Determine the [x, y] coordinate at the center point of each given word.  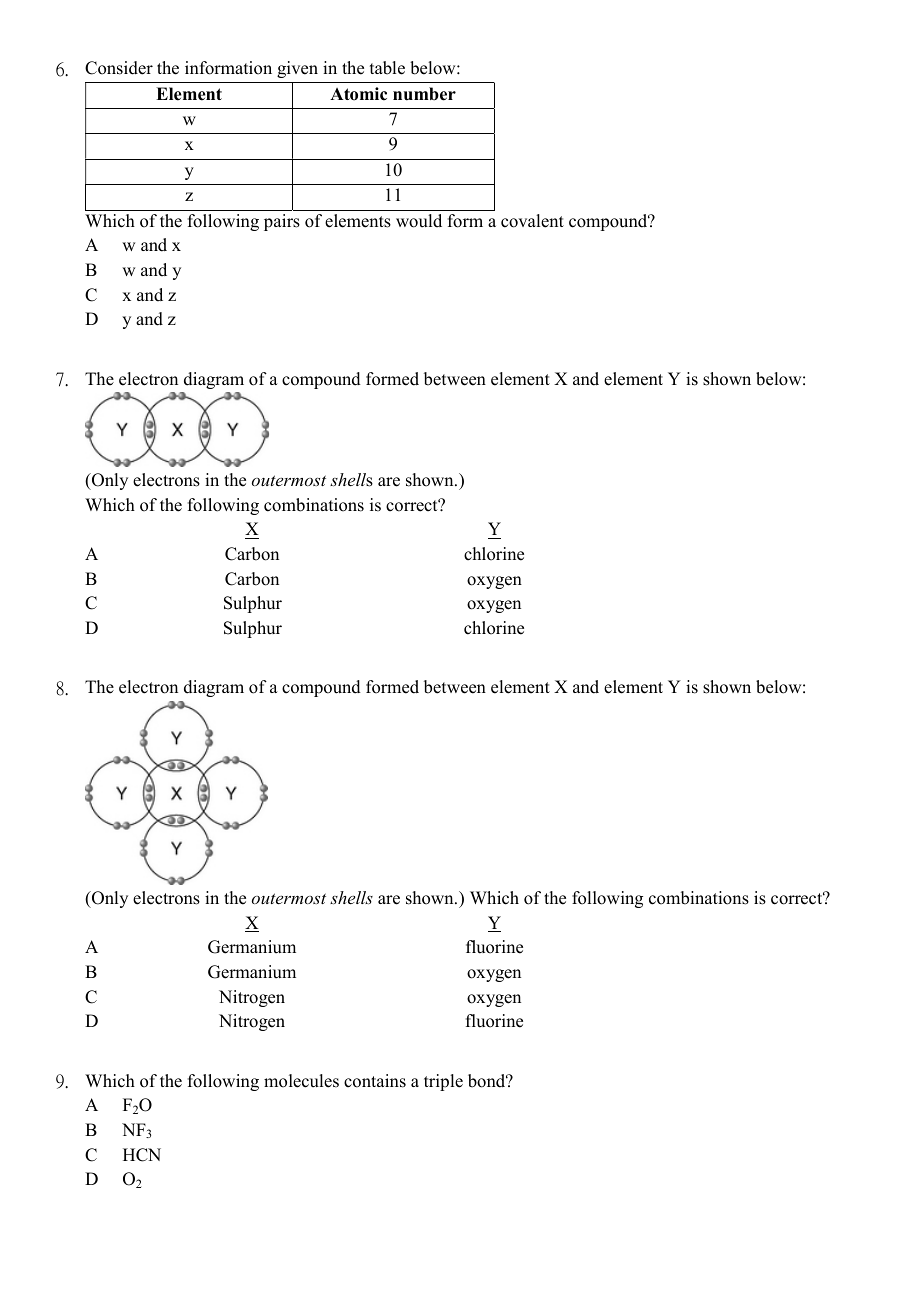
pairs [282, 222]
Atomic [358, 94]
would [419, 221]
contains [375, 1081]
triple [443, 1082]
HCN [142, 1155]
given [297, 69]
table [387, 68]
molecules [301, 1081]
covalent [532, 221]
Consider [119, 68]
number [424, 94]
